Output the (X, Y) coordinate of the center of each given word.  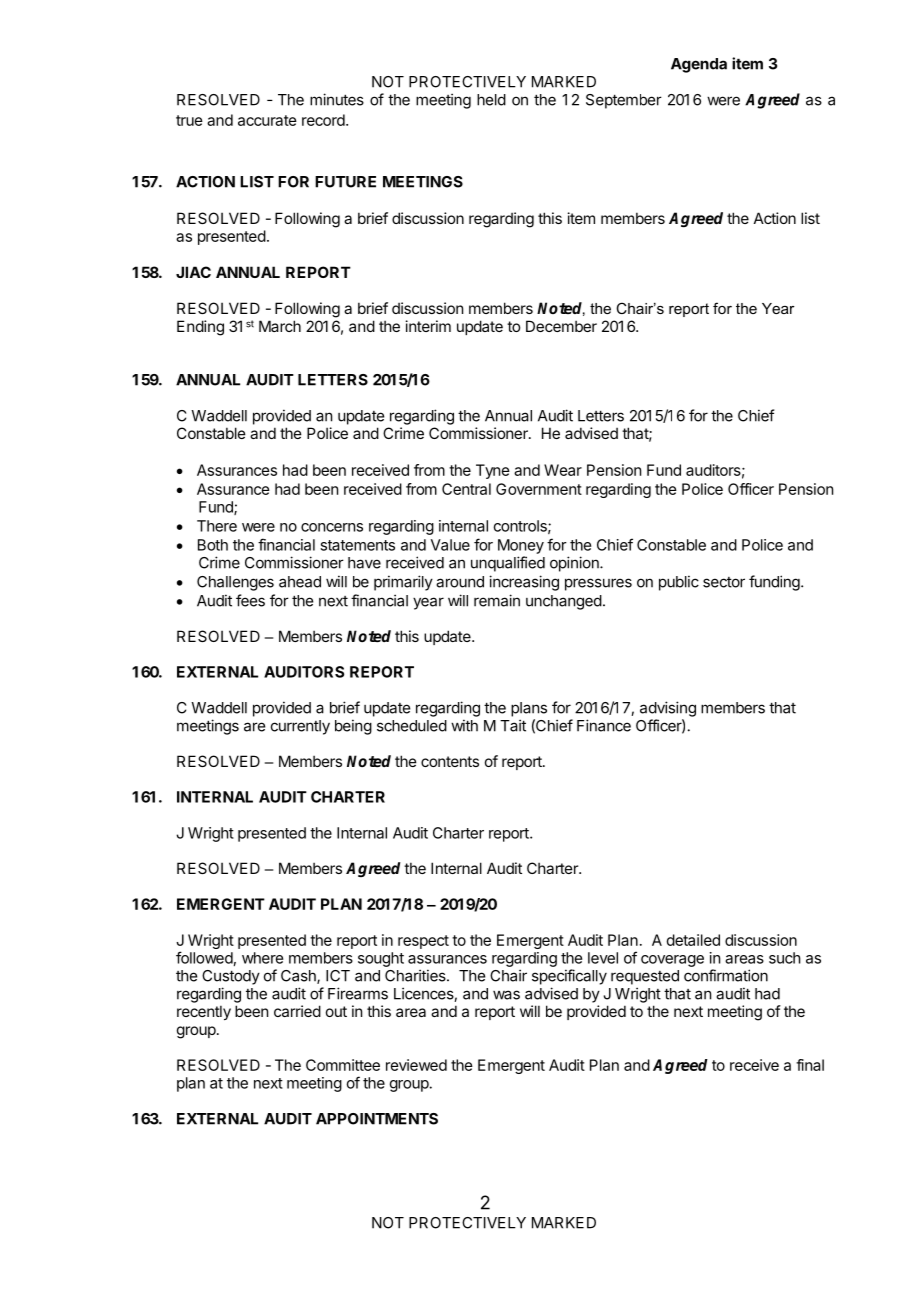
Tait (513, 725)
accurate (267, 120)
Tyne (493, 471)
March (280, 326)
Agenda (699, 65)
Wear (563, 470)
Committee (343, 1065)
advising (668, 709)
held (491, 100)
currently (300, 727)
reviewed (416, 1065)
